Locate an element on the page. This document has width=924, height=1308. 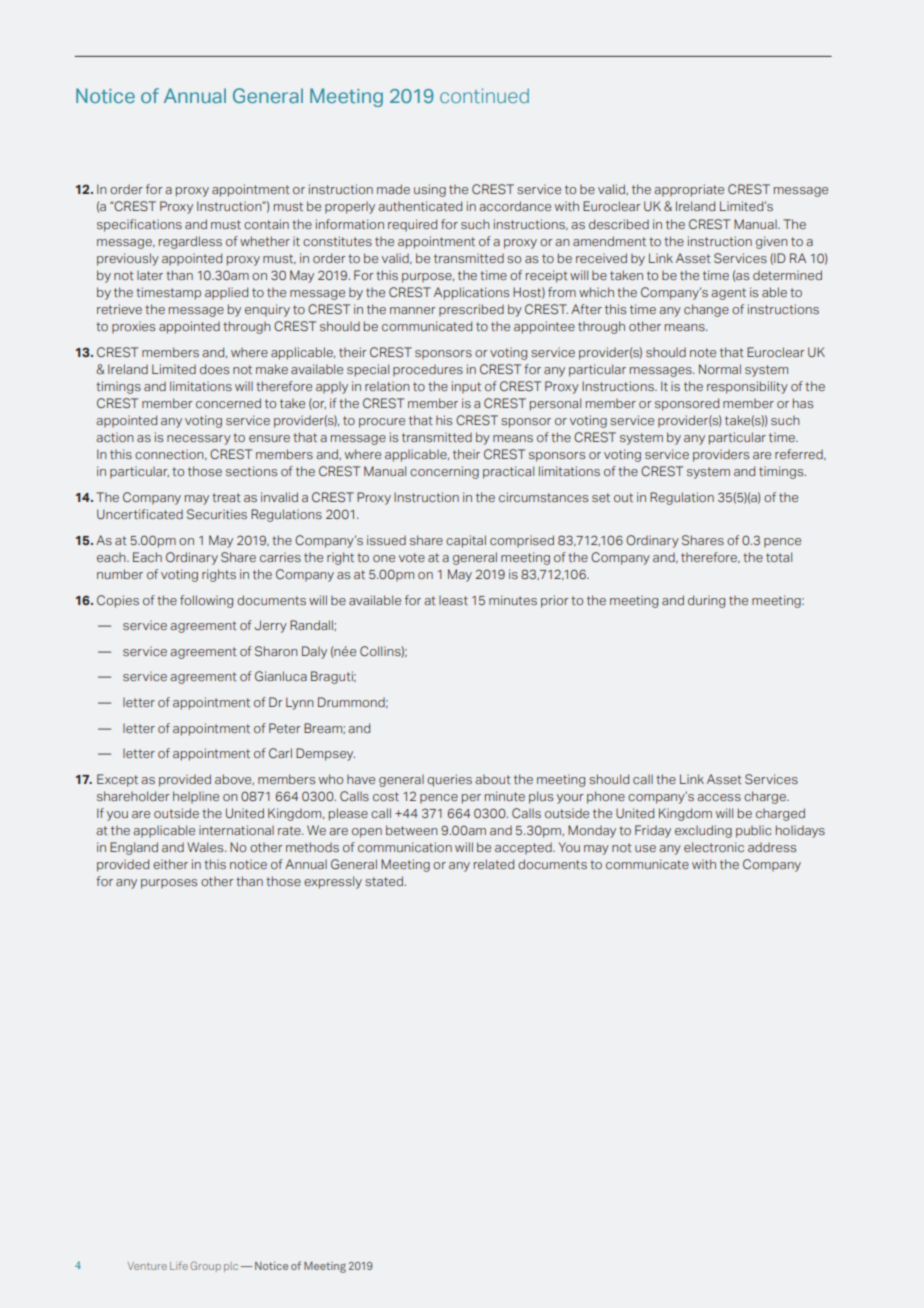
Gianluca is located at coordinates (281, 676).
